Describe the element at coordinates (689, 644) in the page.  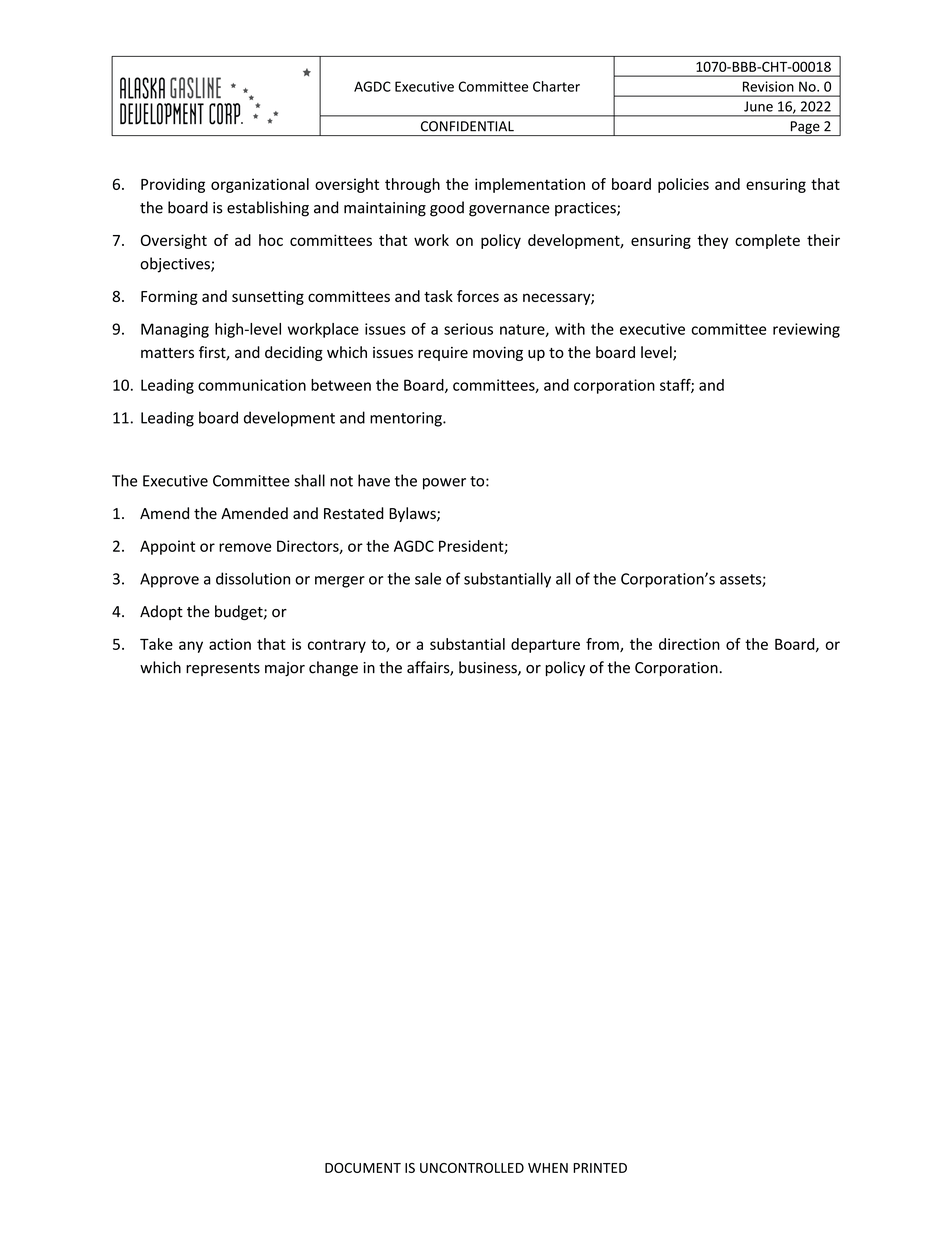
I see `direction` at that location.
